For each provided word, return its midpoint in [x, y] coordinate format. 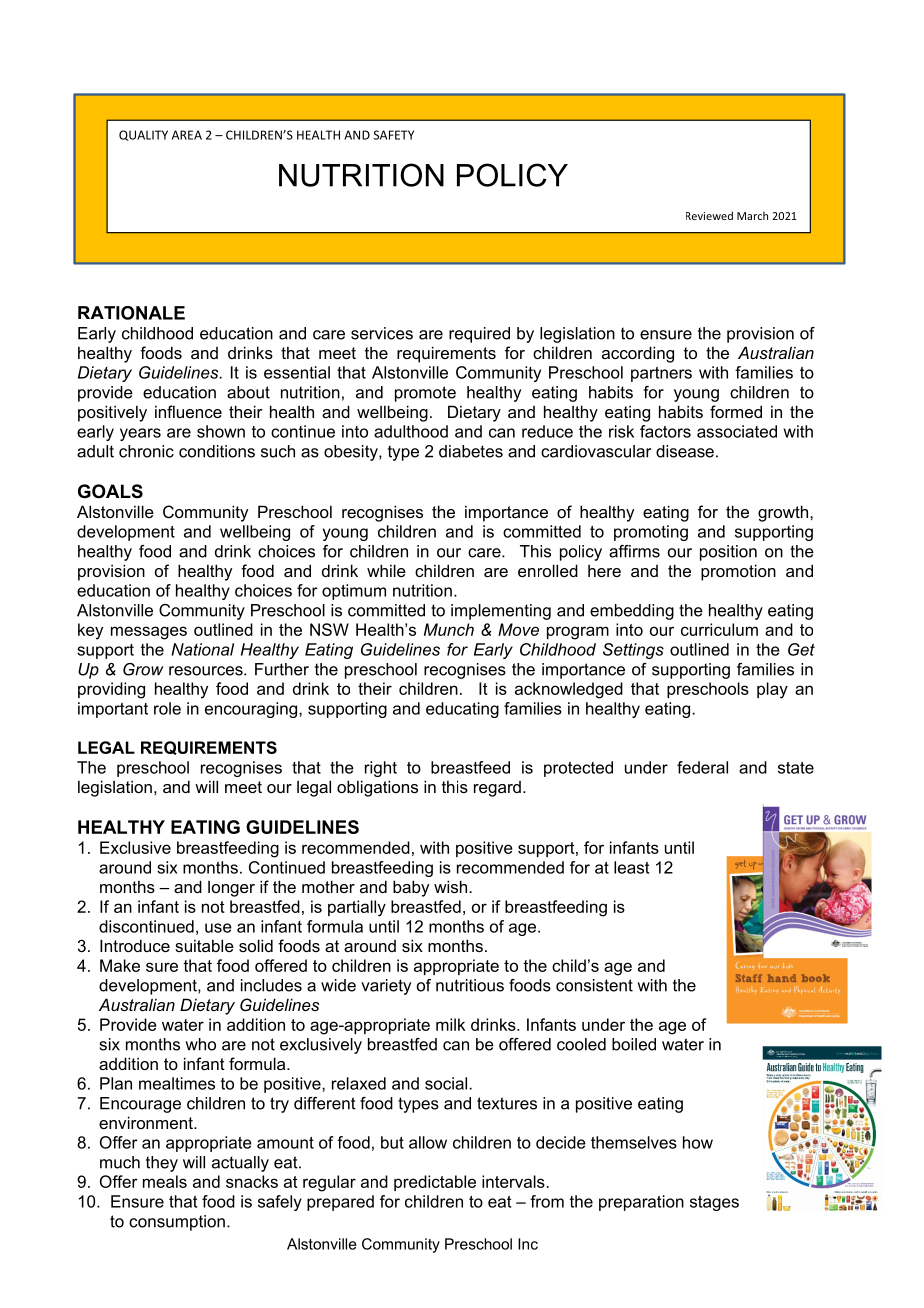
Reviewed [709, 215]
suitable [204, 945]
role [167, 708]
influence [188, 411]
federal [702, 767]
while [386, 570]
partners [661, 374]
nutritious [470, 985]
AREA [187, 135]
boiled [634, 1044]
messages [149, 633]
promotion [738, 572]
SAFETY [393, 135]
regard [497, 789]
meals [165, 1181]
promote [425, 394]
